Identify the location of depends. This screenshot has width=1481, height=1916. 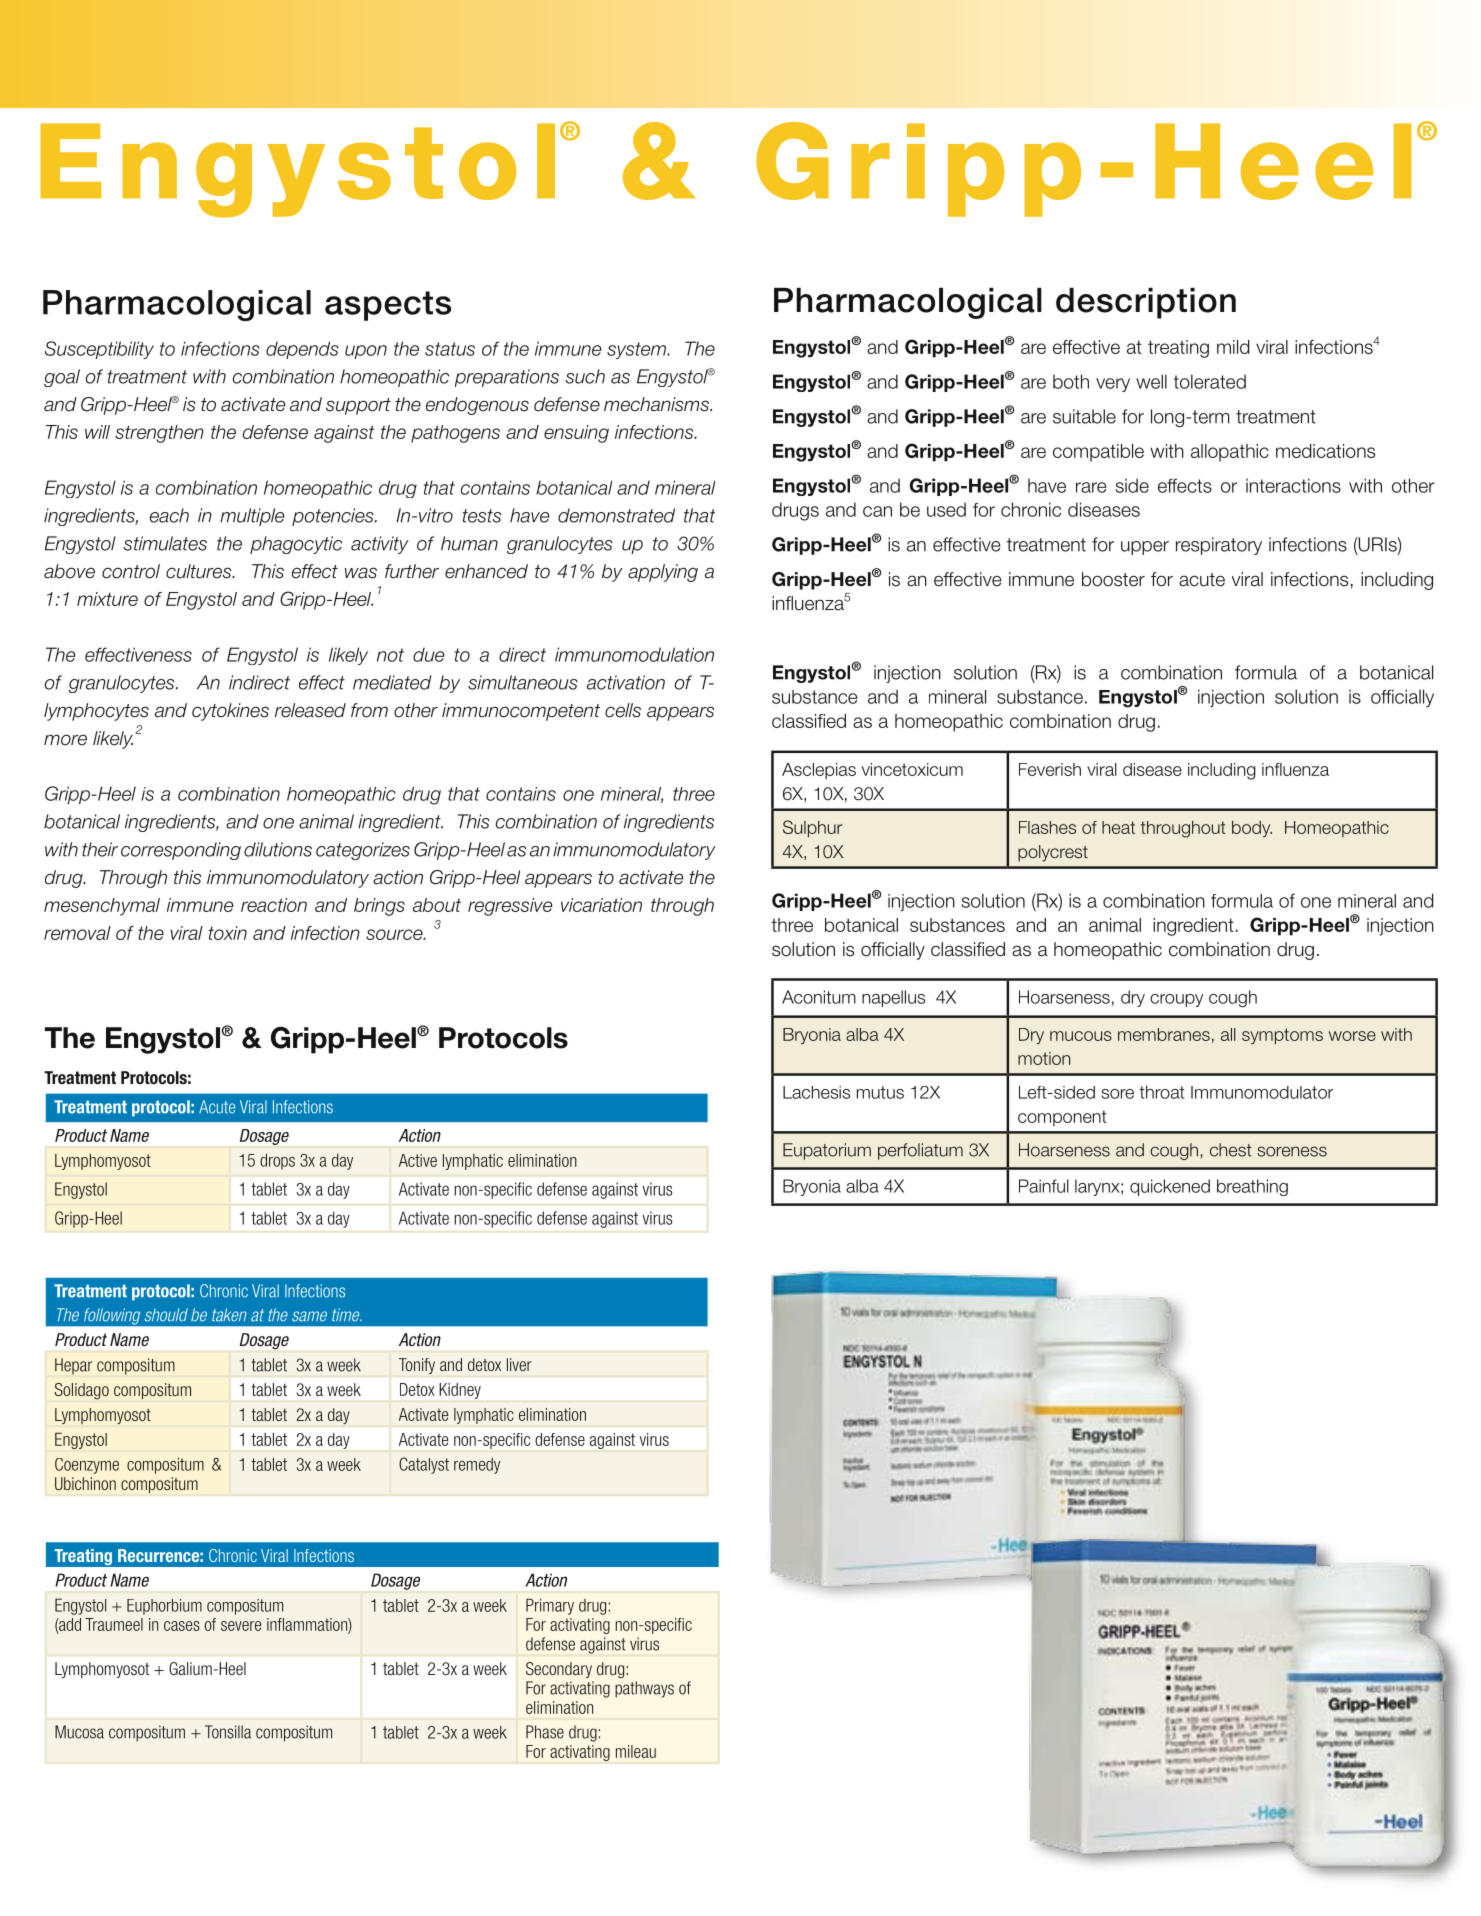
(302, 350).
